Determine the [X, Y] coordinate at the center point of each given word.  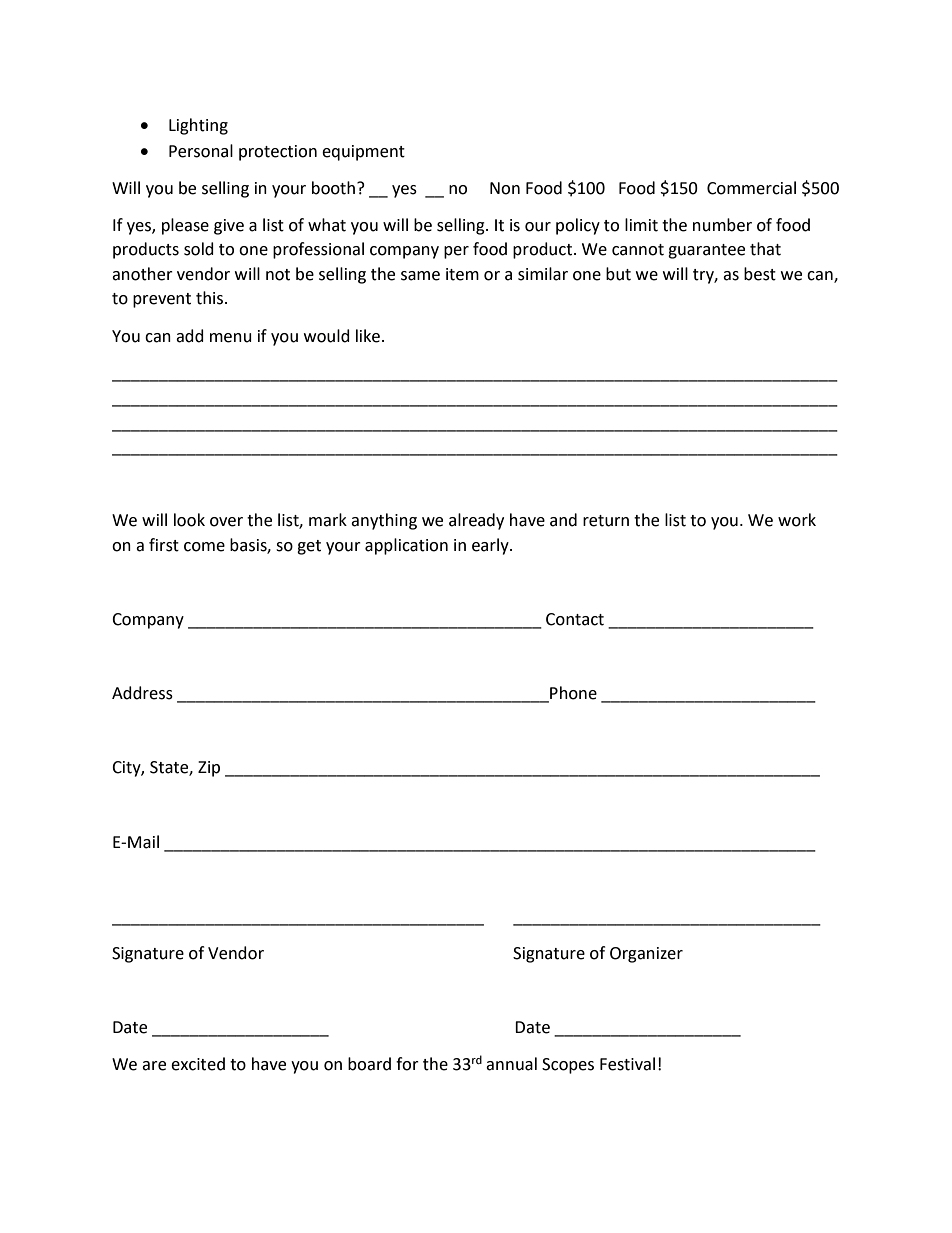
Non [505, 188]
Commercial [751, 188]
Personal [201, 151]
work [797, 520]
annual [511, 1064]
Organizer [646, 955]
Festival [627, 1064]
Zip [209, 769]
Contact [575, 619]
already [476, 521]
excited [198, 1064]
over [226, 522]
